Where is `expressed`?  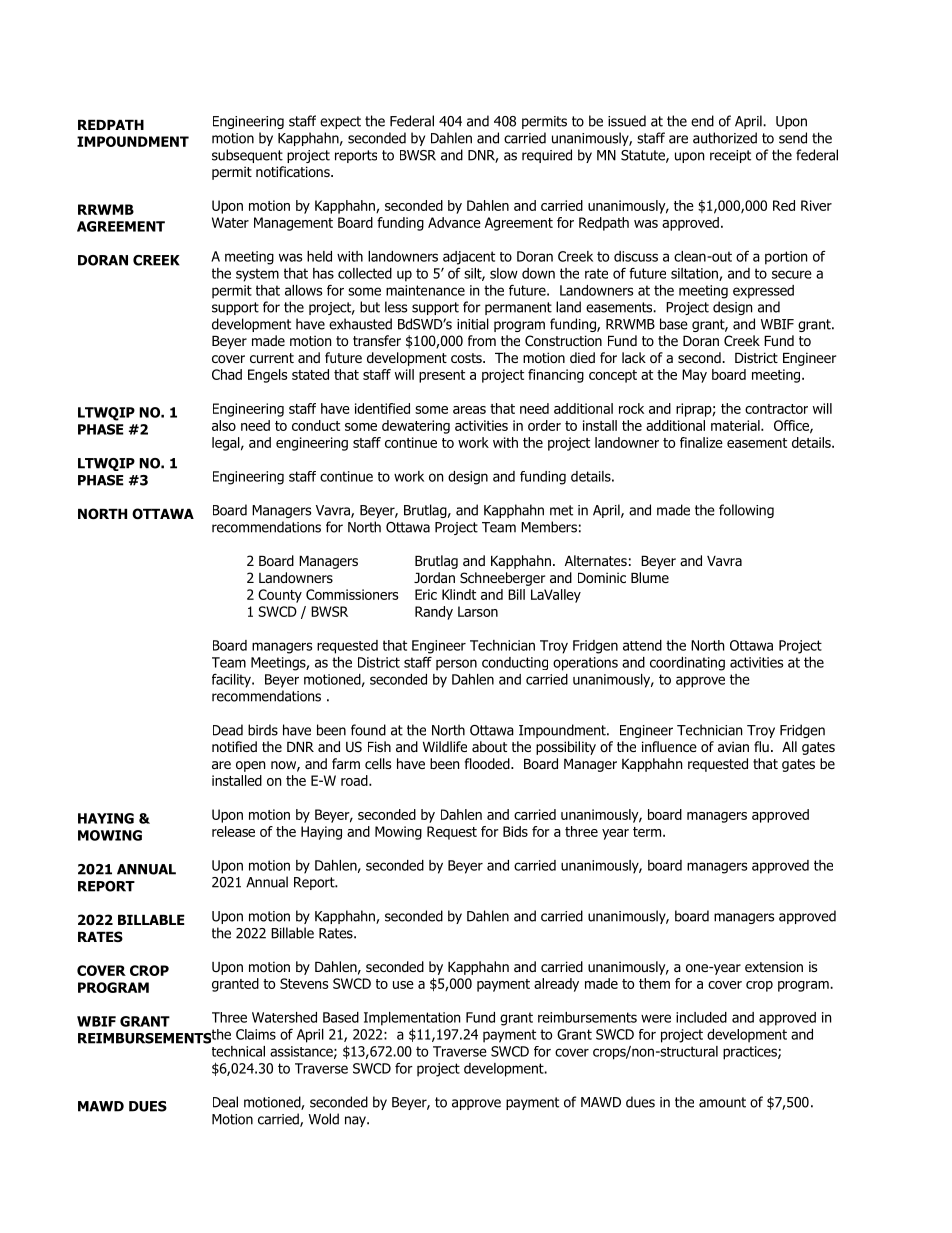
expressed is located at coordinates (763, 292).
